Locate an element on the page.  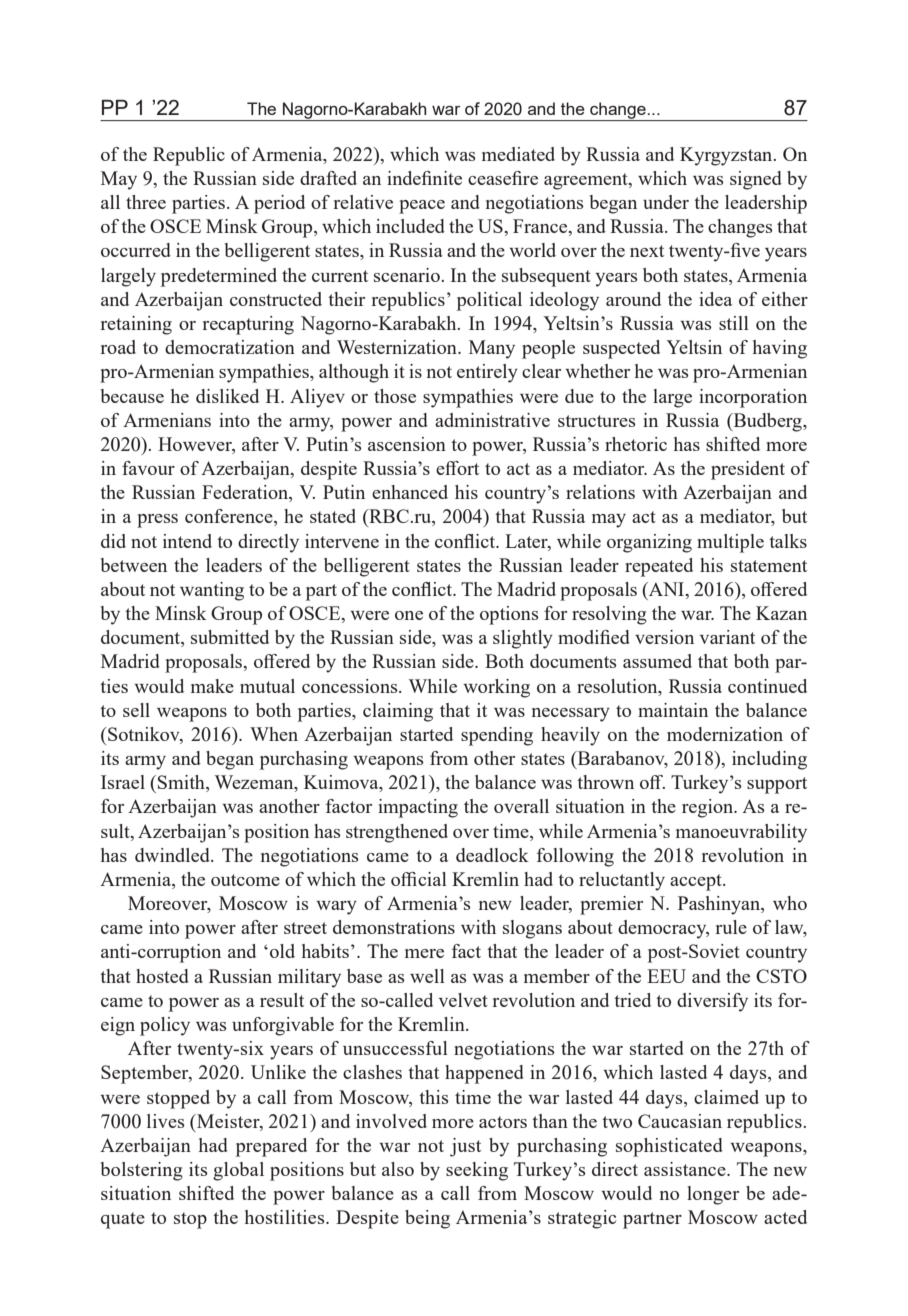
Kyrgyzstan is located at coordinates (727, 156).
